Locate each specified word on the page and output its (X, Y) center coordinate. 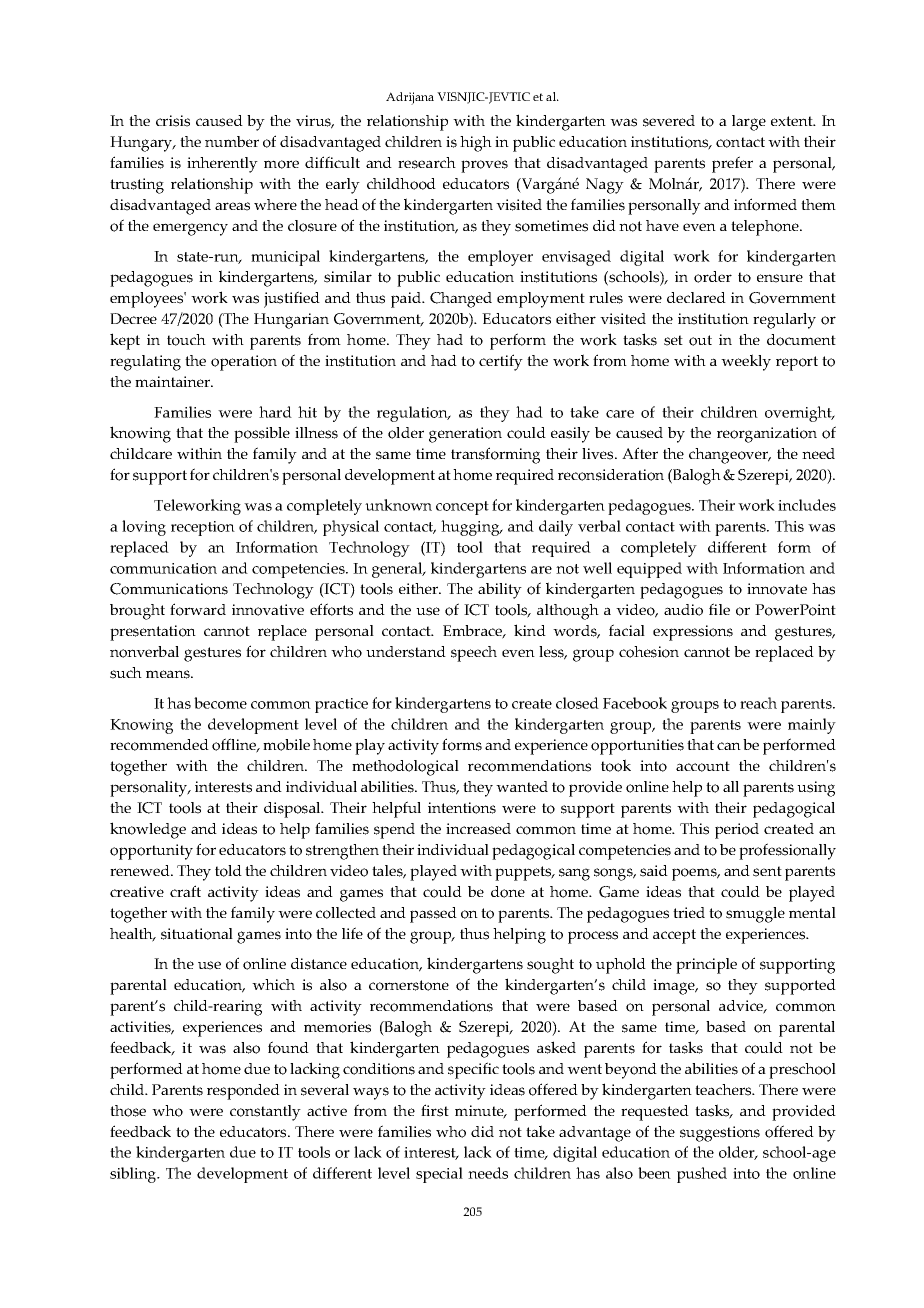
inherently (222, 165)
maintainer (174, 381)
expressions (693, 633)
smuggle (755, 915)
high (476, 144)
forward (198, 609)
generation (465, 435)
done (508, 892)
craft (185, 891)
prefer (732, 164)
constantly (265, 1113)
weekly (746, 362)
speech (474, 654)
